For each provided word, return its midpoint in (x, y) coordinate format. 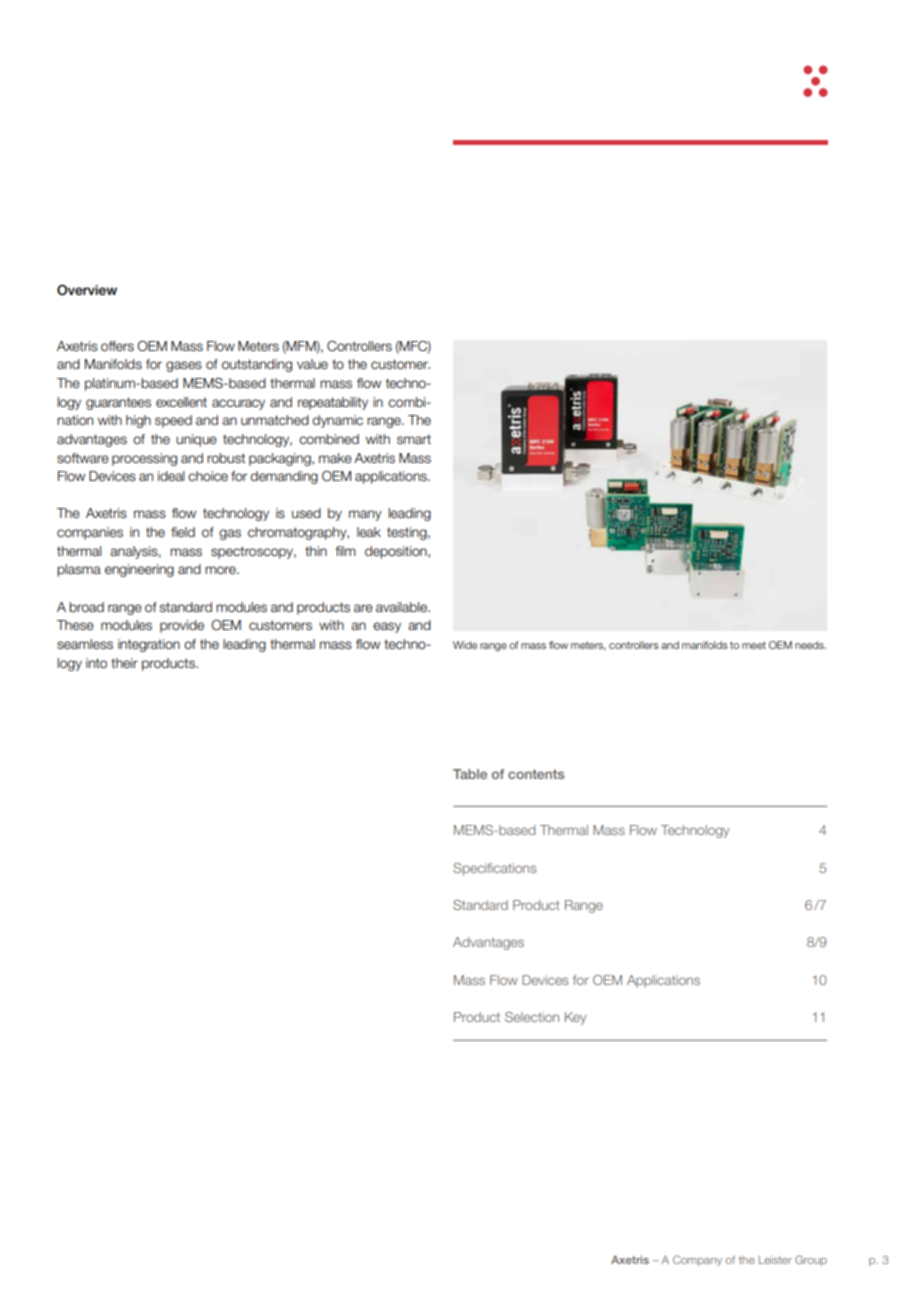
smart (414, 439)
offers (117, 346)
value (312, 364)
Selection (532, 1017)
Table (470, 774)
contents (536, 774)
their (124, 663)
